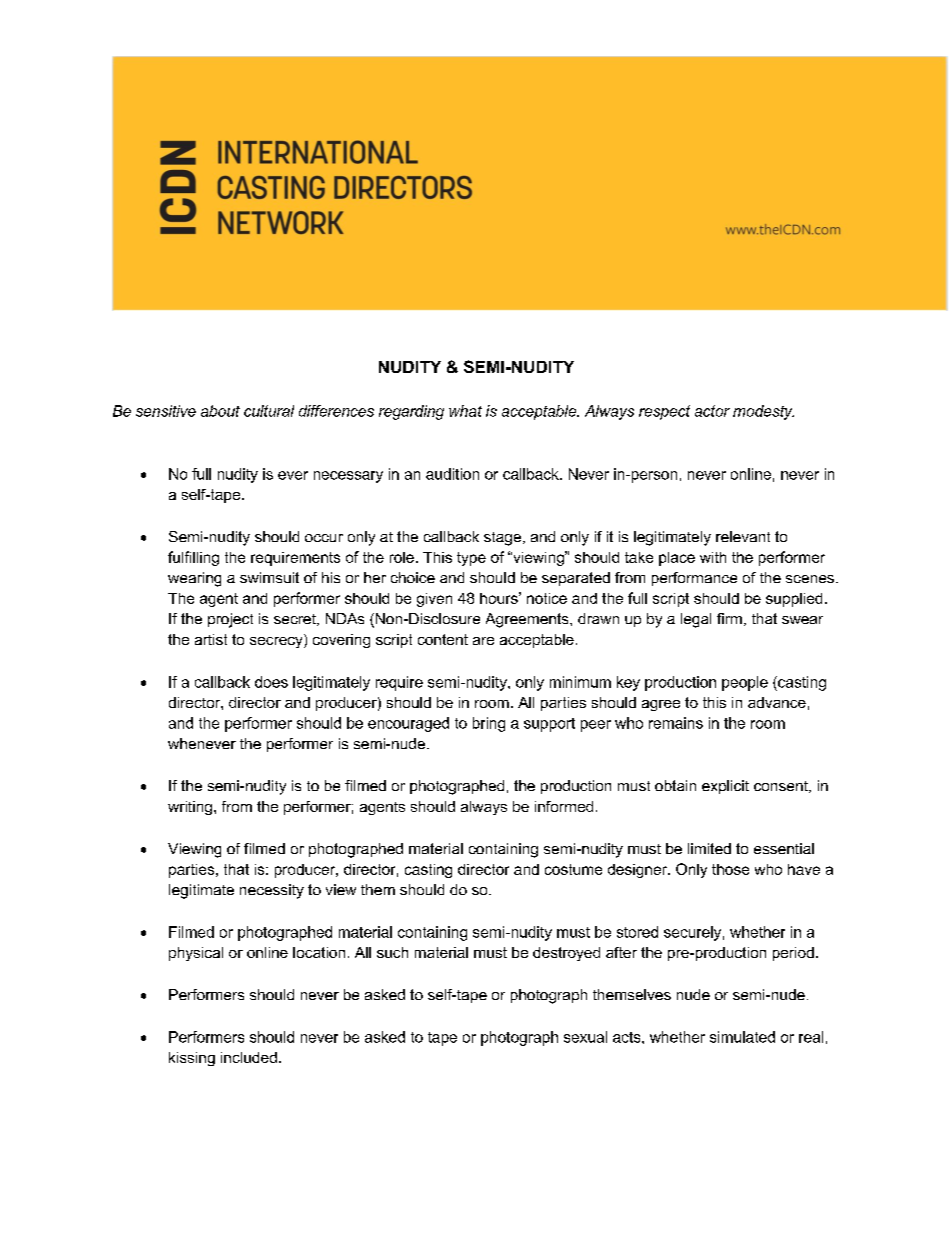 The height and width of the document is (1233, 952). I want to click on actor, so click(712, 411).
